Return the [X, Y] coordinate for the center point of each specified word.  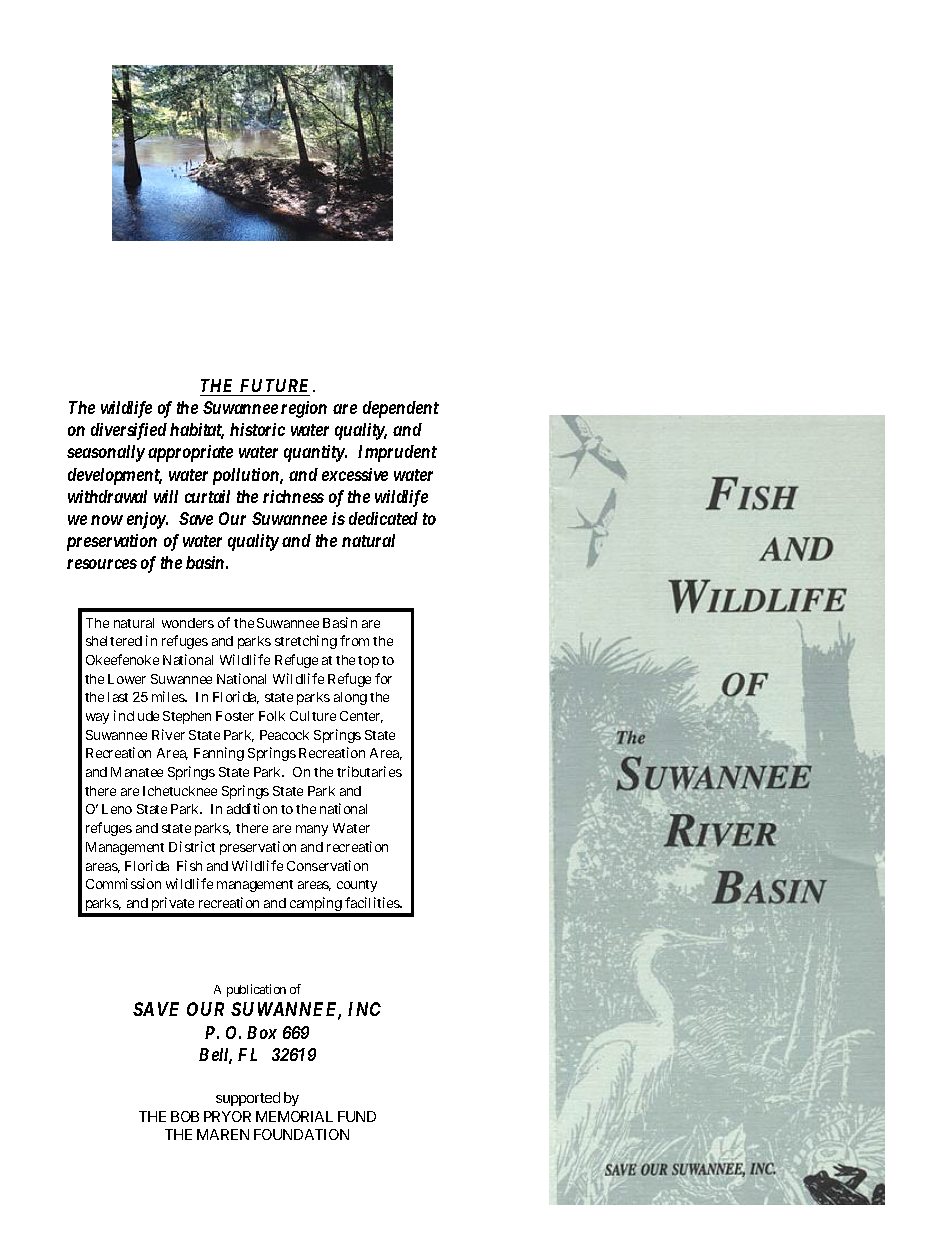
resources [102, 564]
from [354, 640]
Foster [235, 716]
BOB [185, 1116]
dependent [401, 409]
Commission [123, 883]
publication [256, 990]
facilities [373, 902]
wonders [188, 623]
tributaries [369, 771]
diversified [129, 431]
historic [257, 429]
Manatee [137, 772]
